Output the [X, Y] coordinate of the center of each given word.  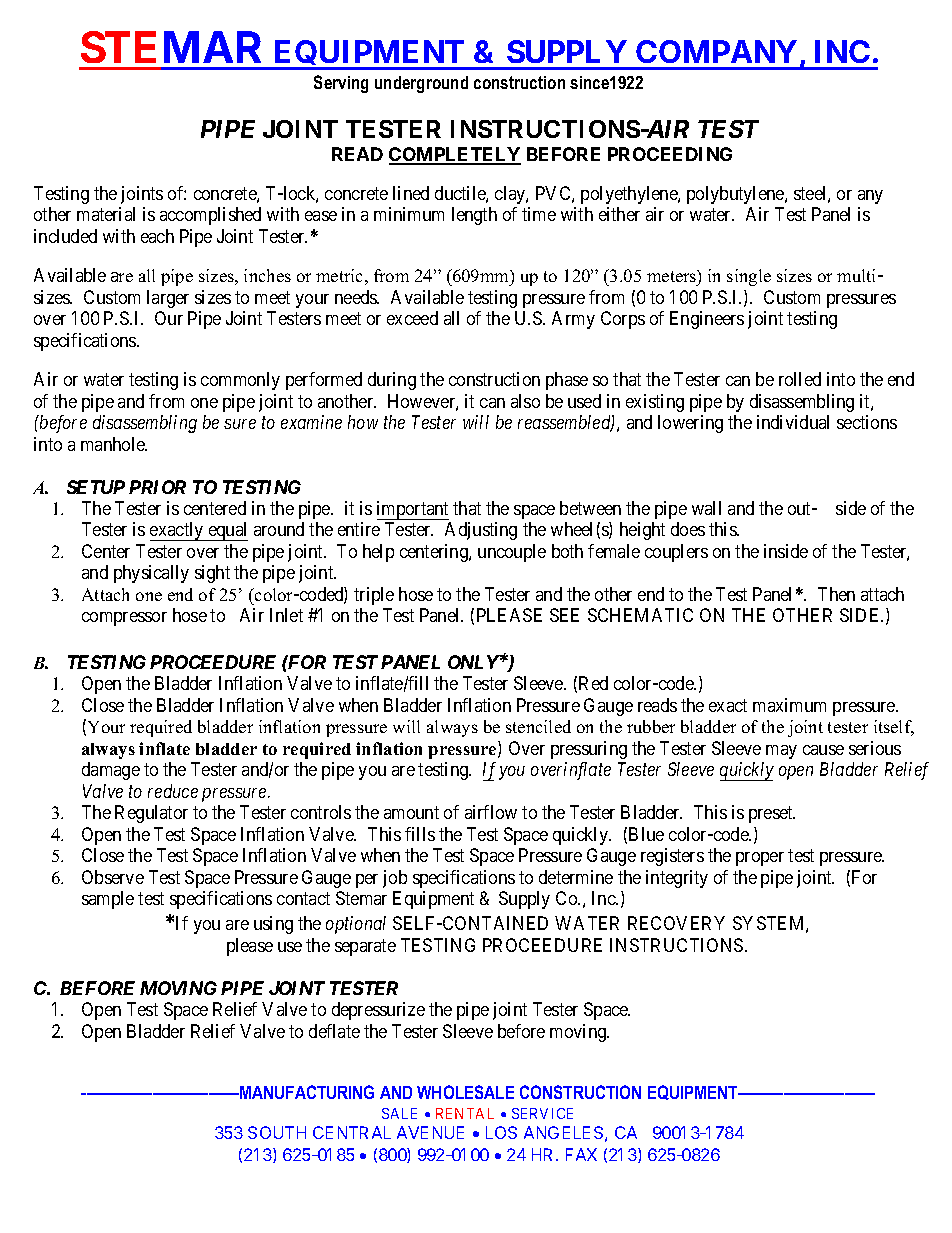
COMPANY [716, 51]
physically [151, 574]
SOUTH [277, 1132]
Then [836, 594]
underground [421, 84]
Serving [341, 84]
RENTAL [465, 1113]
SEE [564, 615]
